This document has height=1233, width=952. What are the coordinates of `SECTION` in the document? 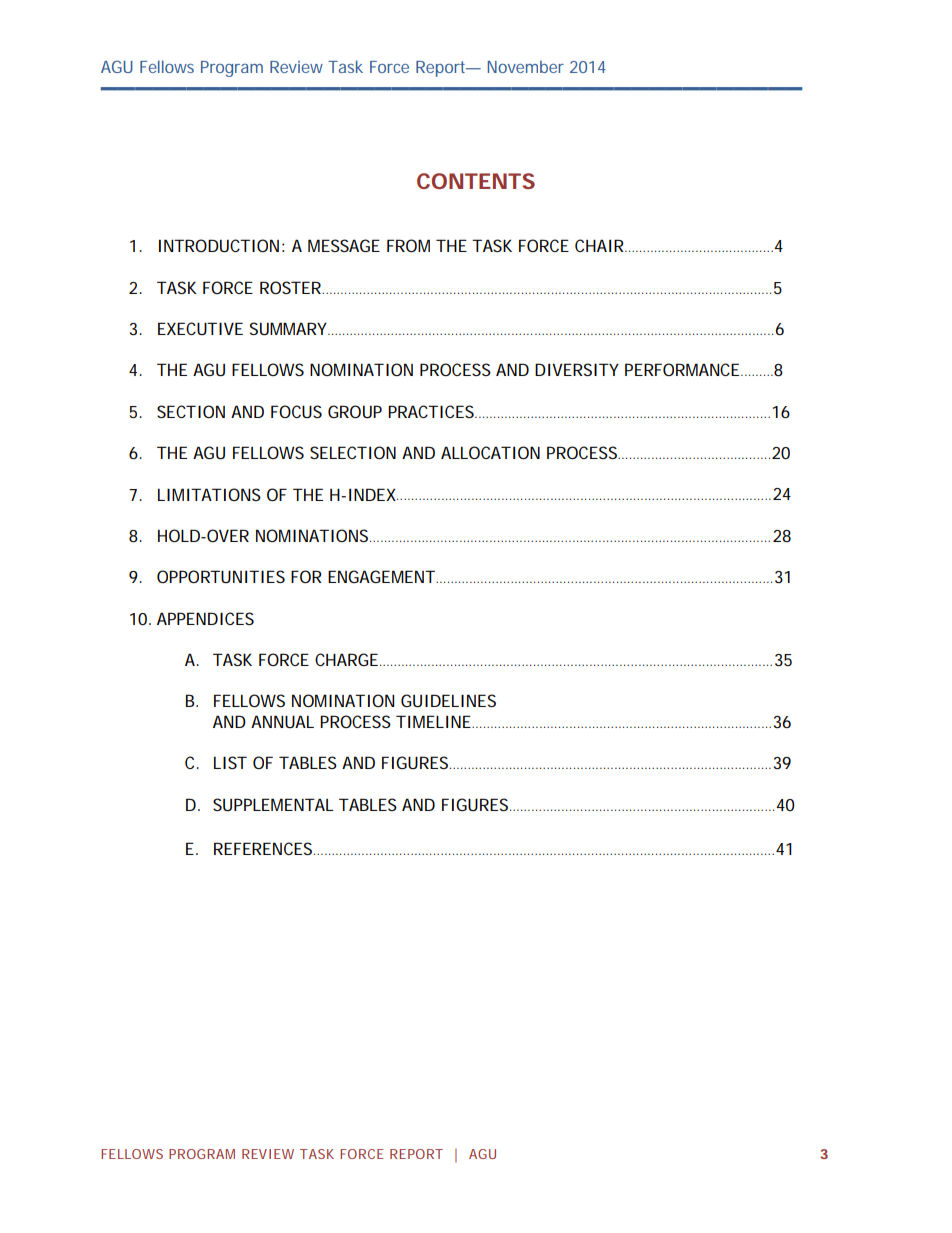 It's located at (191, 411).
